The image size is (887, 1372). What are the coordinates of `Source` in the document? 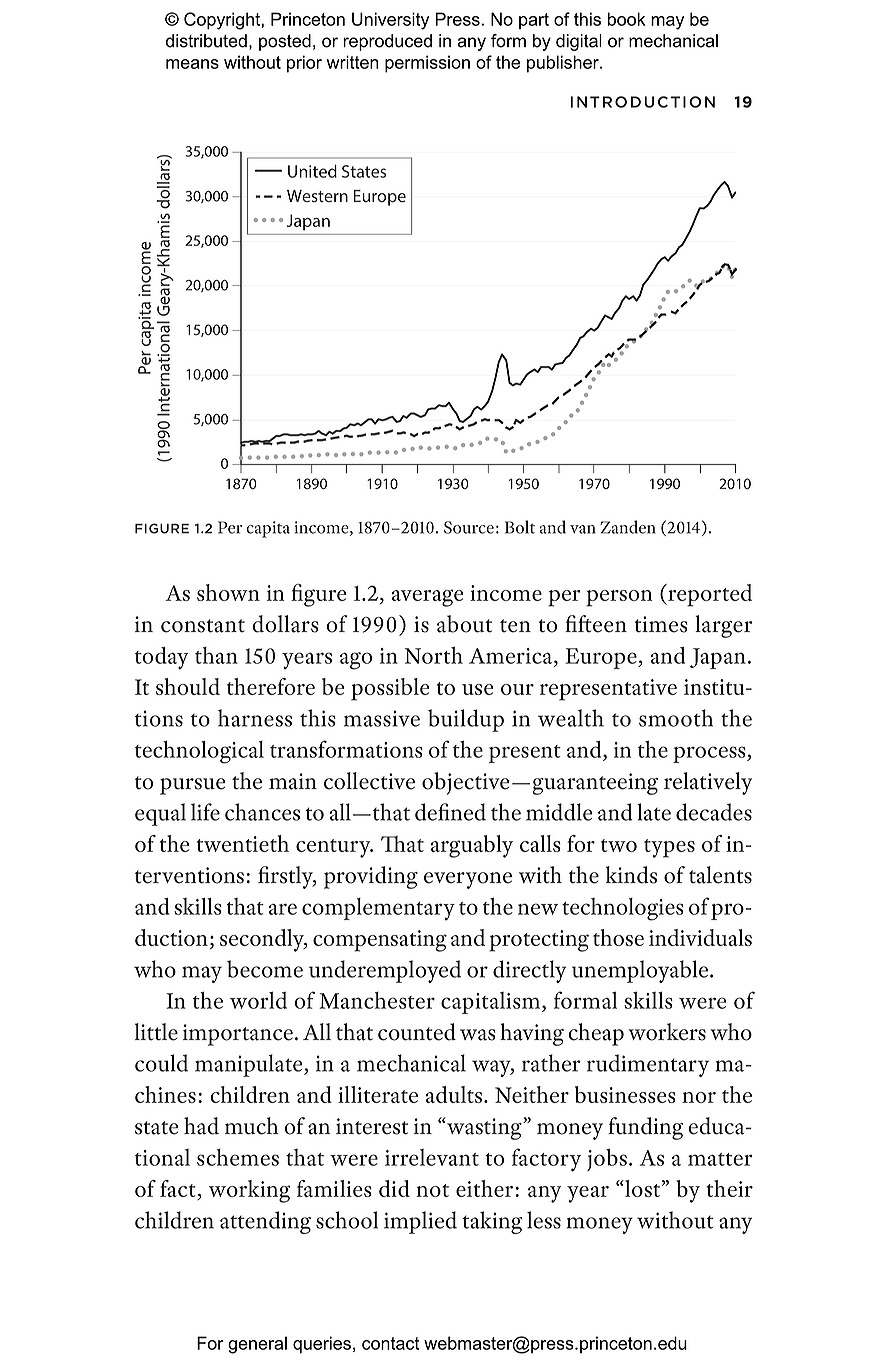 It's located at (469, 527).
